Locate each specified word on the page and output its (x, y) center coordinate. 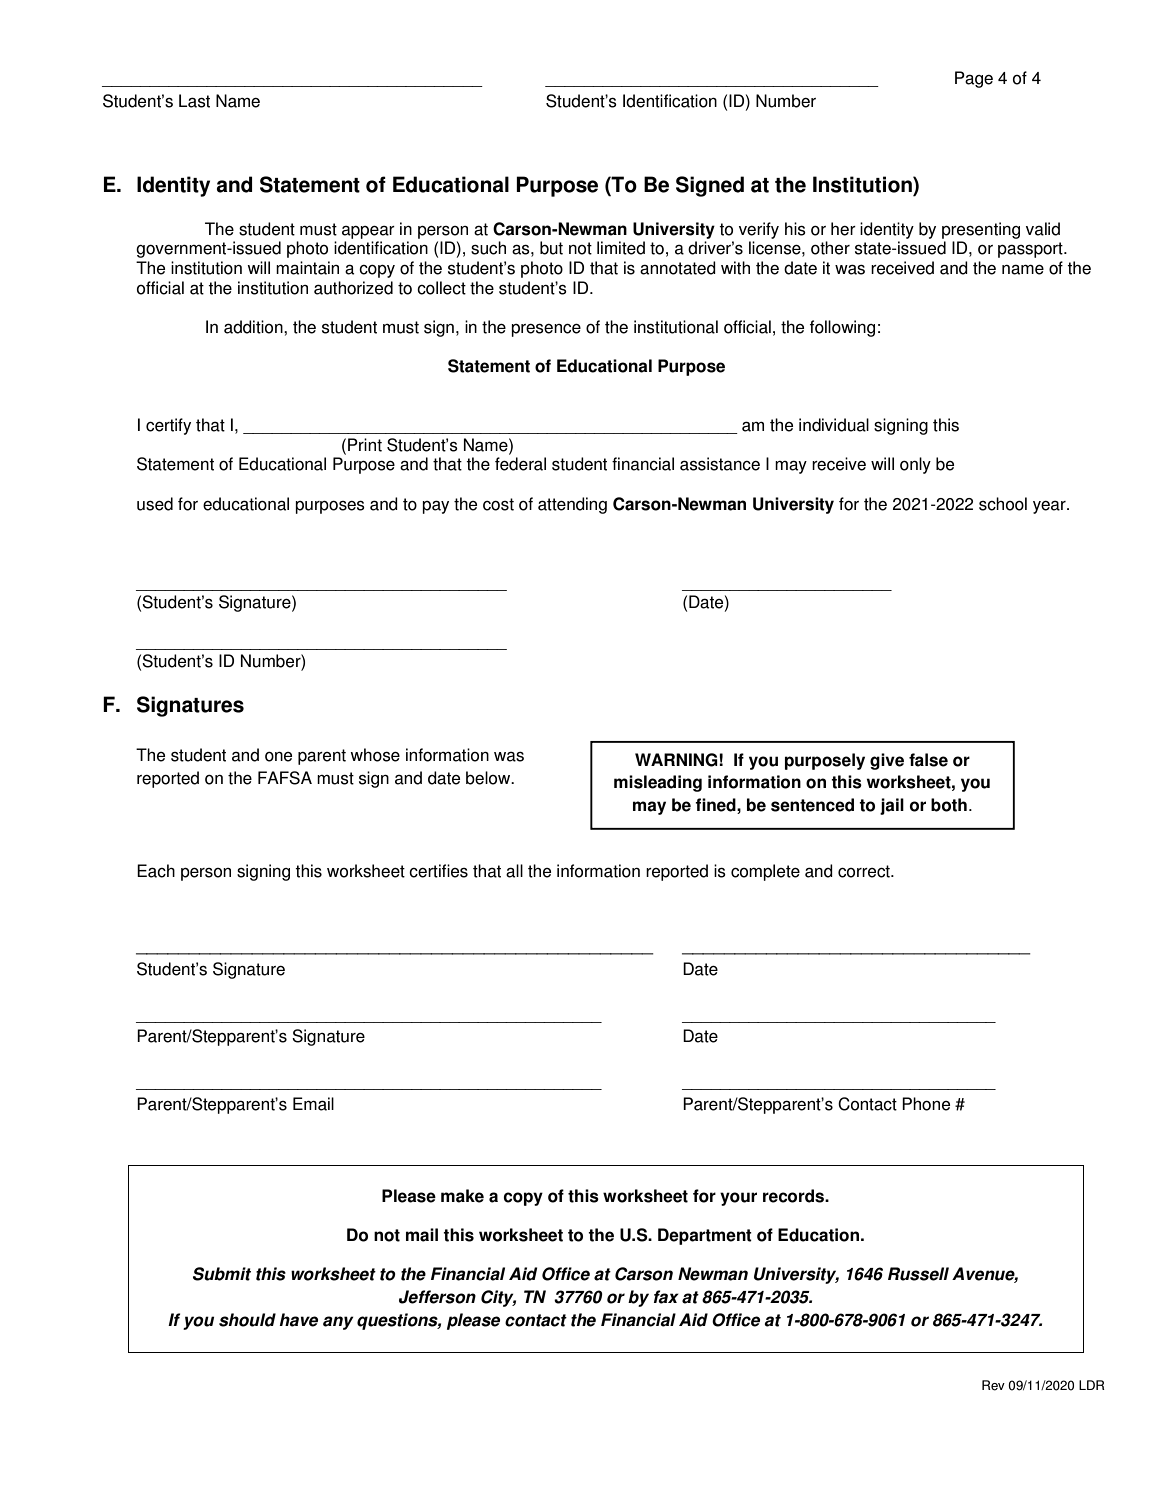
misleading (658, 783)
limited (621, 248)
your (738, 1199)
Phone (926, 1104)
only (915, 465)
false (928, 760)
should (247, 1320)
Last (194, 101)
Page (974, 79)
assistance (720, 464)
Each (156, 871)
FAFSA (285, 778)
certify (168, 426)
